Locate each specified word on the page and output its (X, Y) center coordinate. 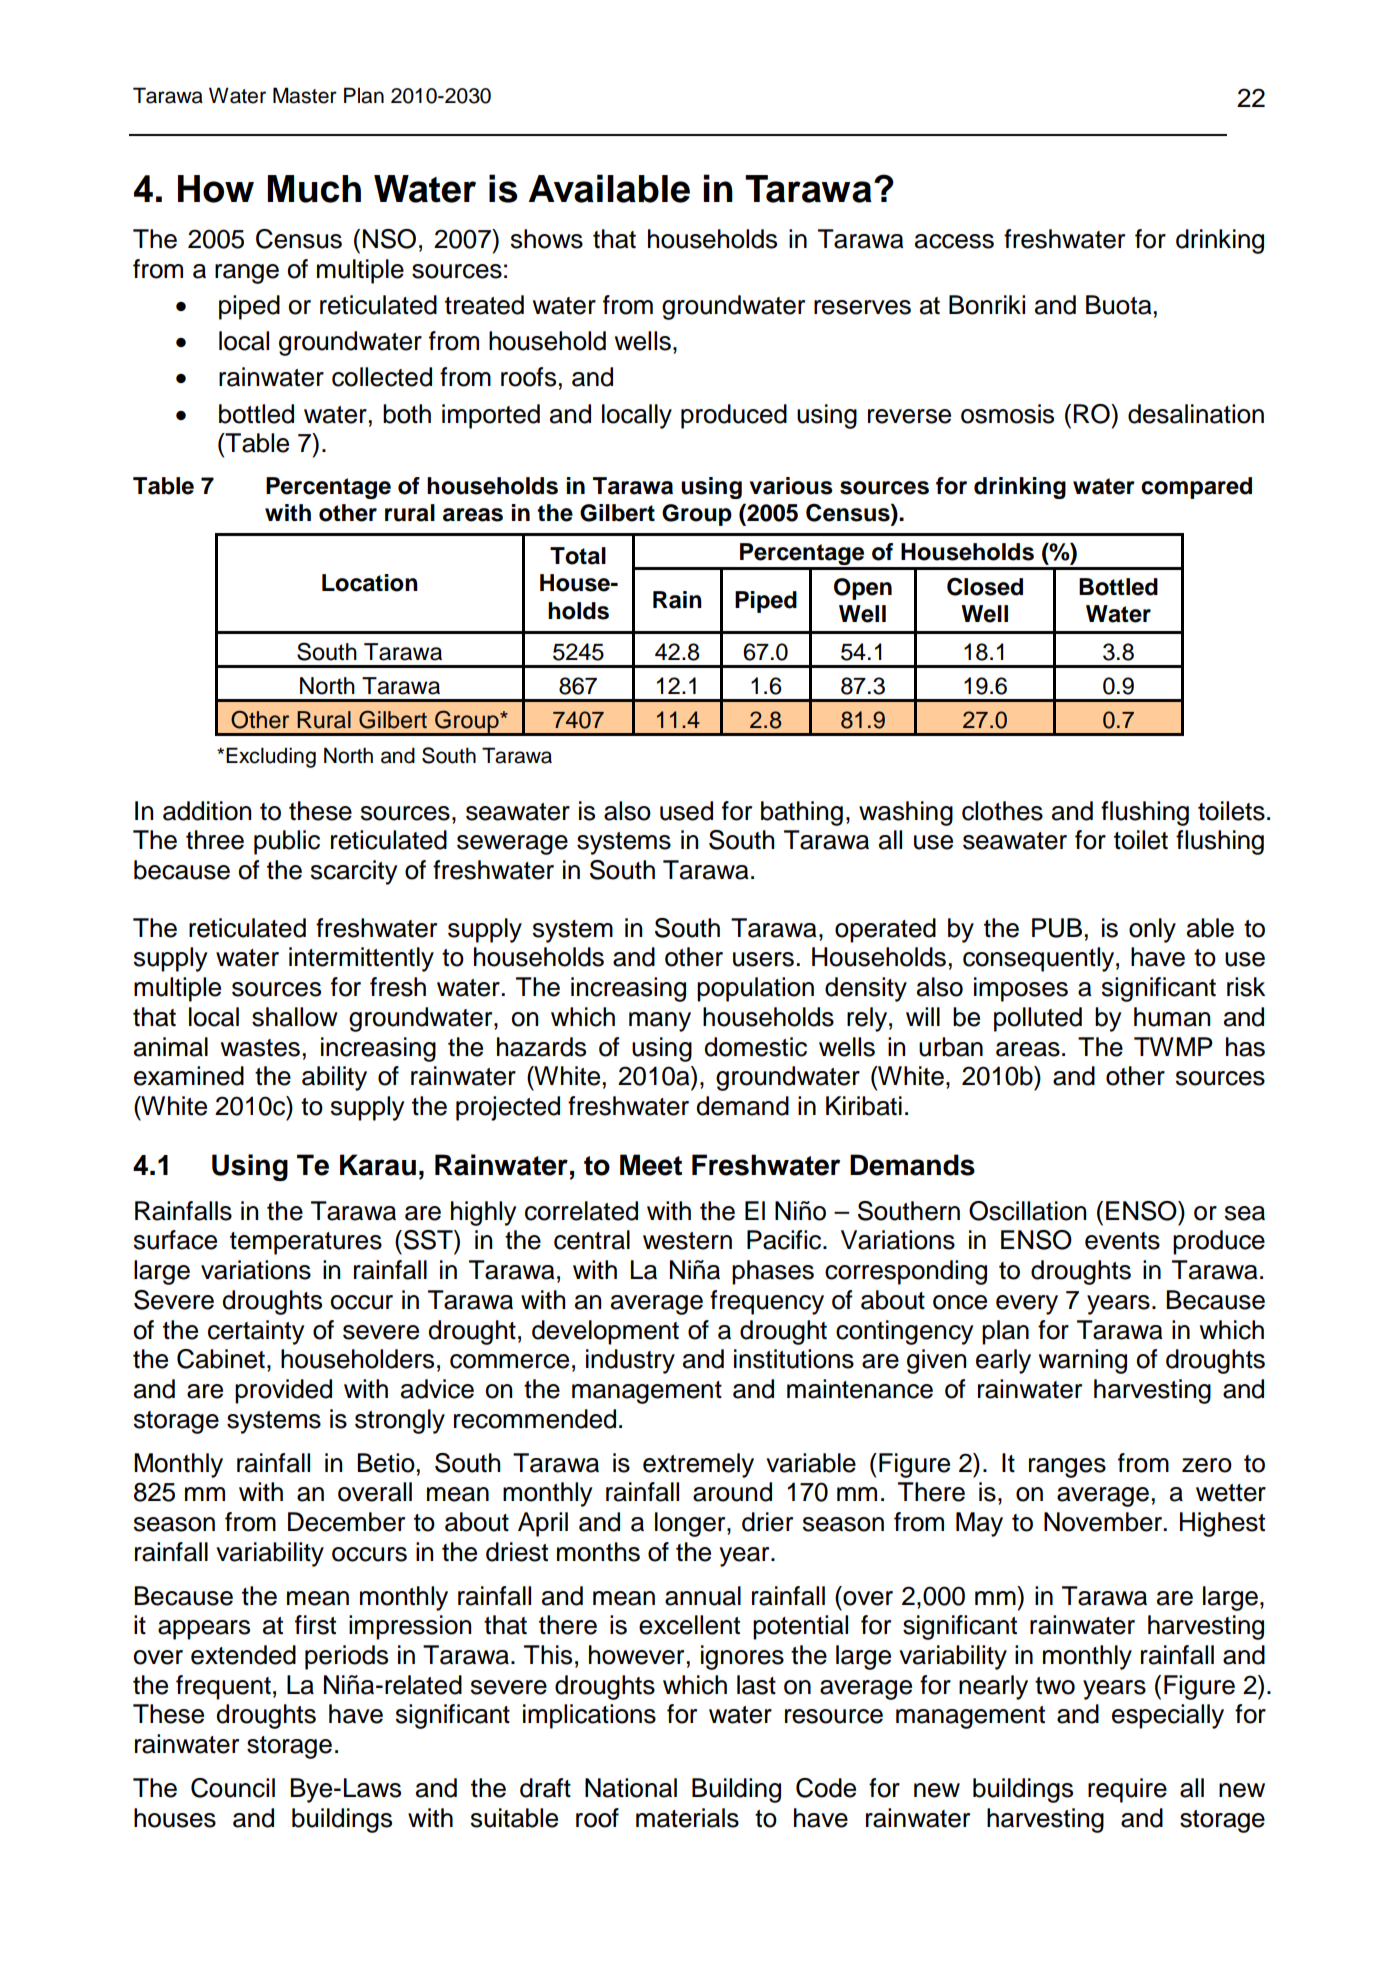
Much (314, 189)
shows (547, 239)
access (954, 241)
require (1127, 1790)
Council (233, 1788)
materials (687, 1818)
